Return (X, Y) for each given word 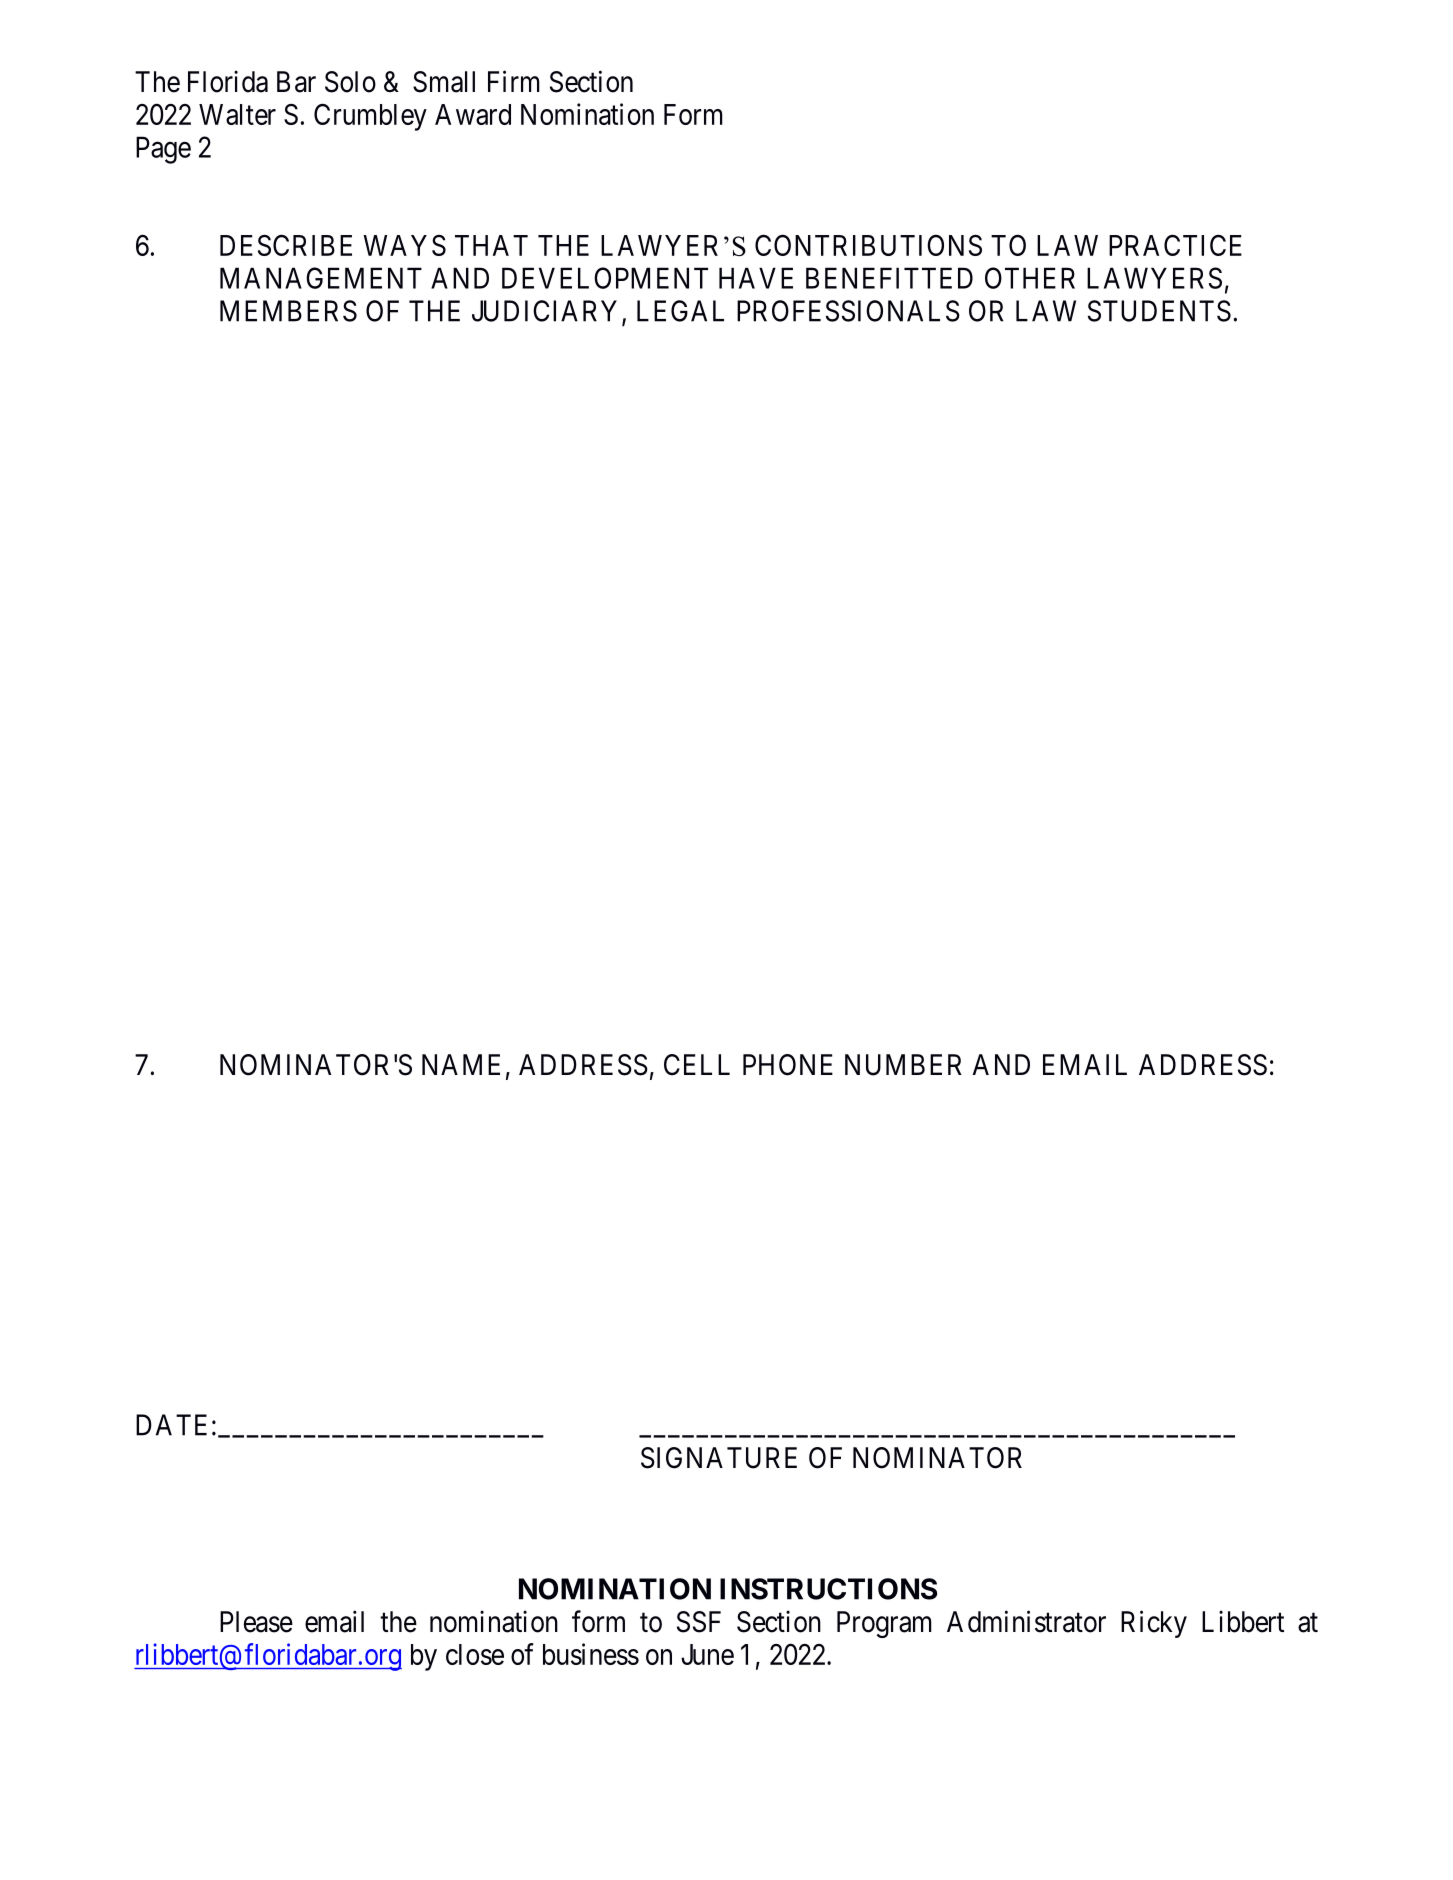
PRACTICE (1175, 245)
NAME (461, 1064)
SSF (699, 1622)
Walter (237, 114)
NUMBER (903, 1065)
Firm (514, 81)
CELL (697, 1065)
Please (256, 1622)
